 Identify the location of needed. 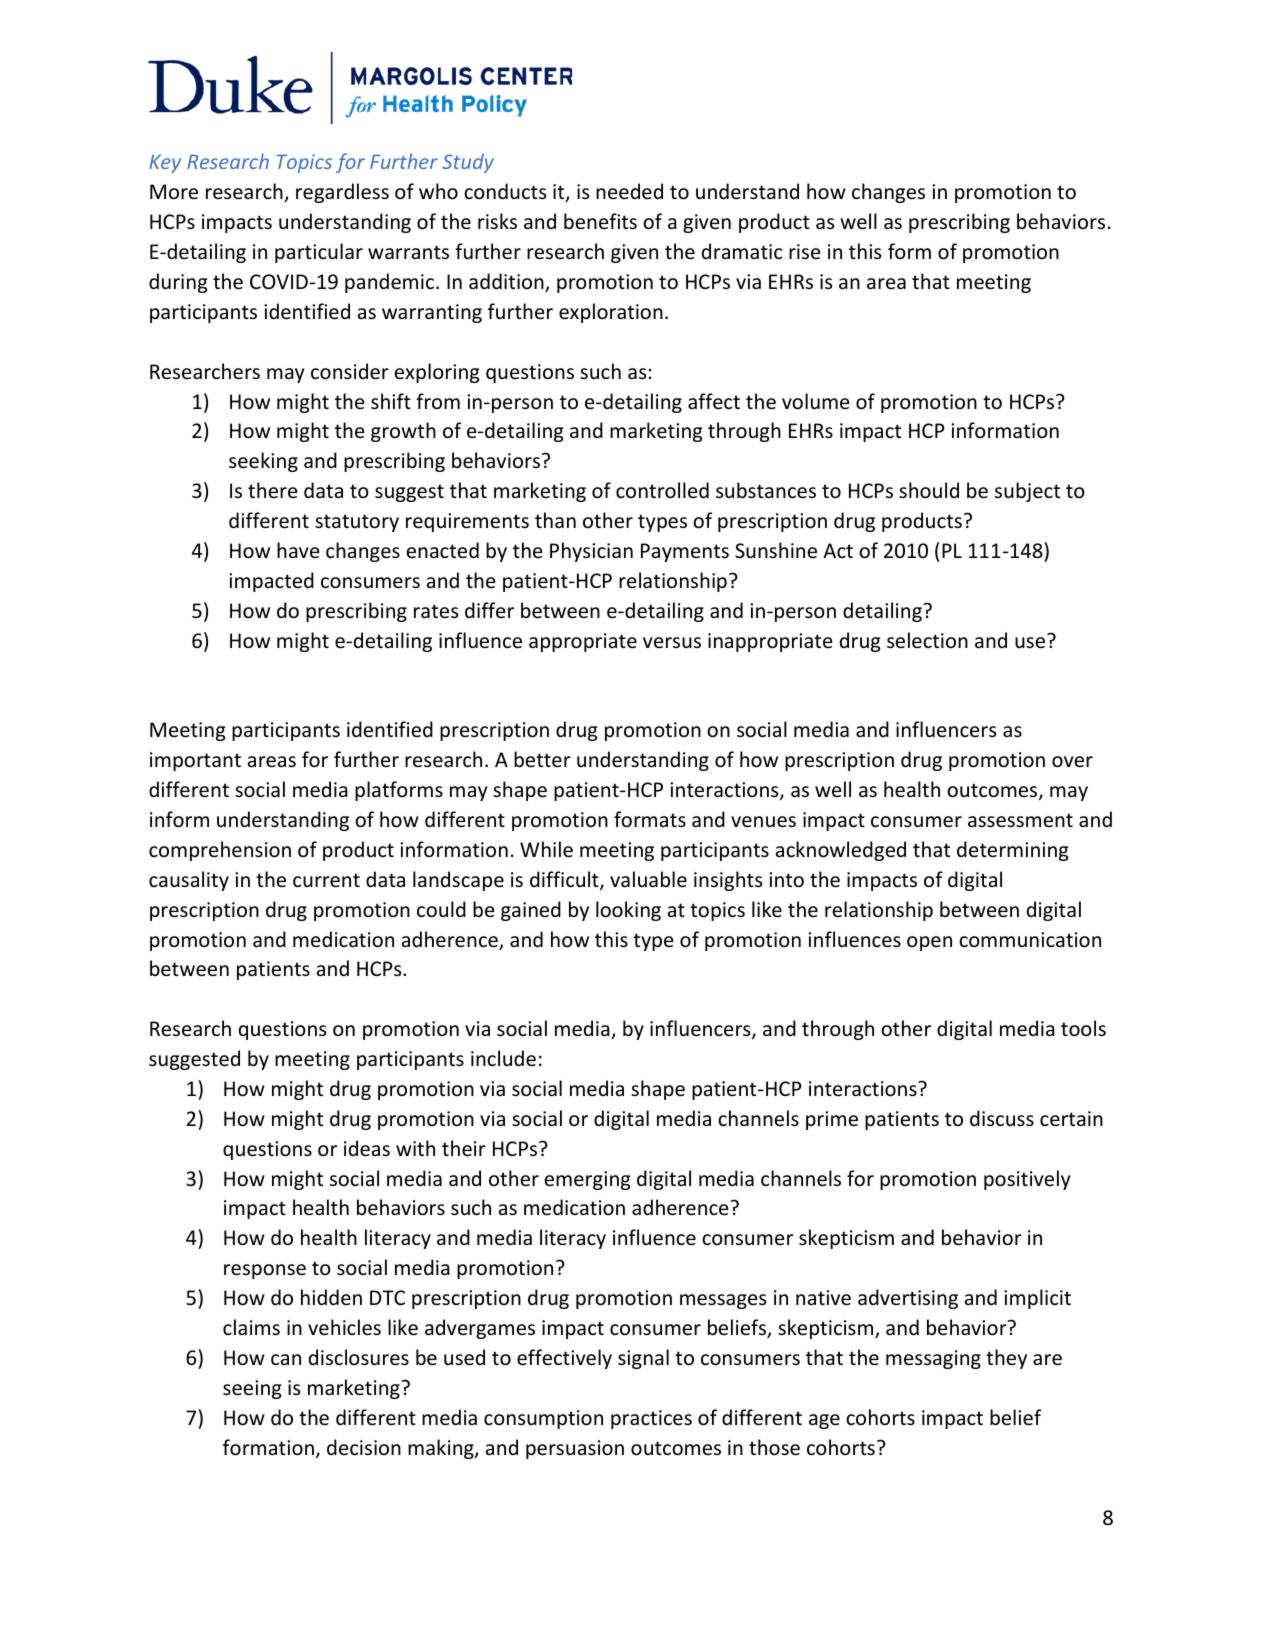
(629, 191).
